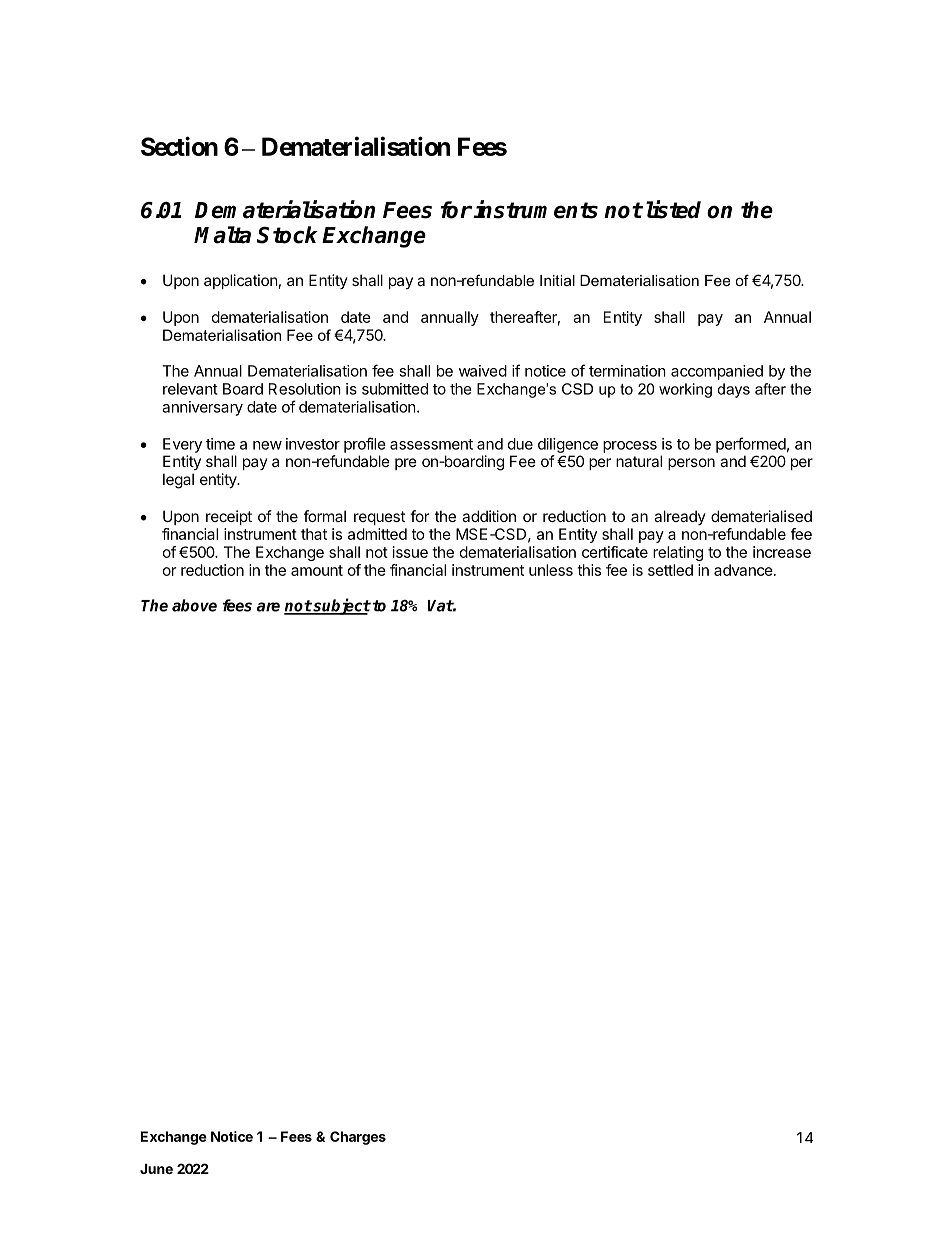  I want to click on are, so click(268, 607).
